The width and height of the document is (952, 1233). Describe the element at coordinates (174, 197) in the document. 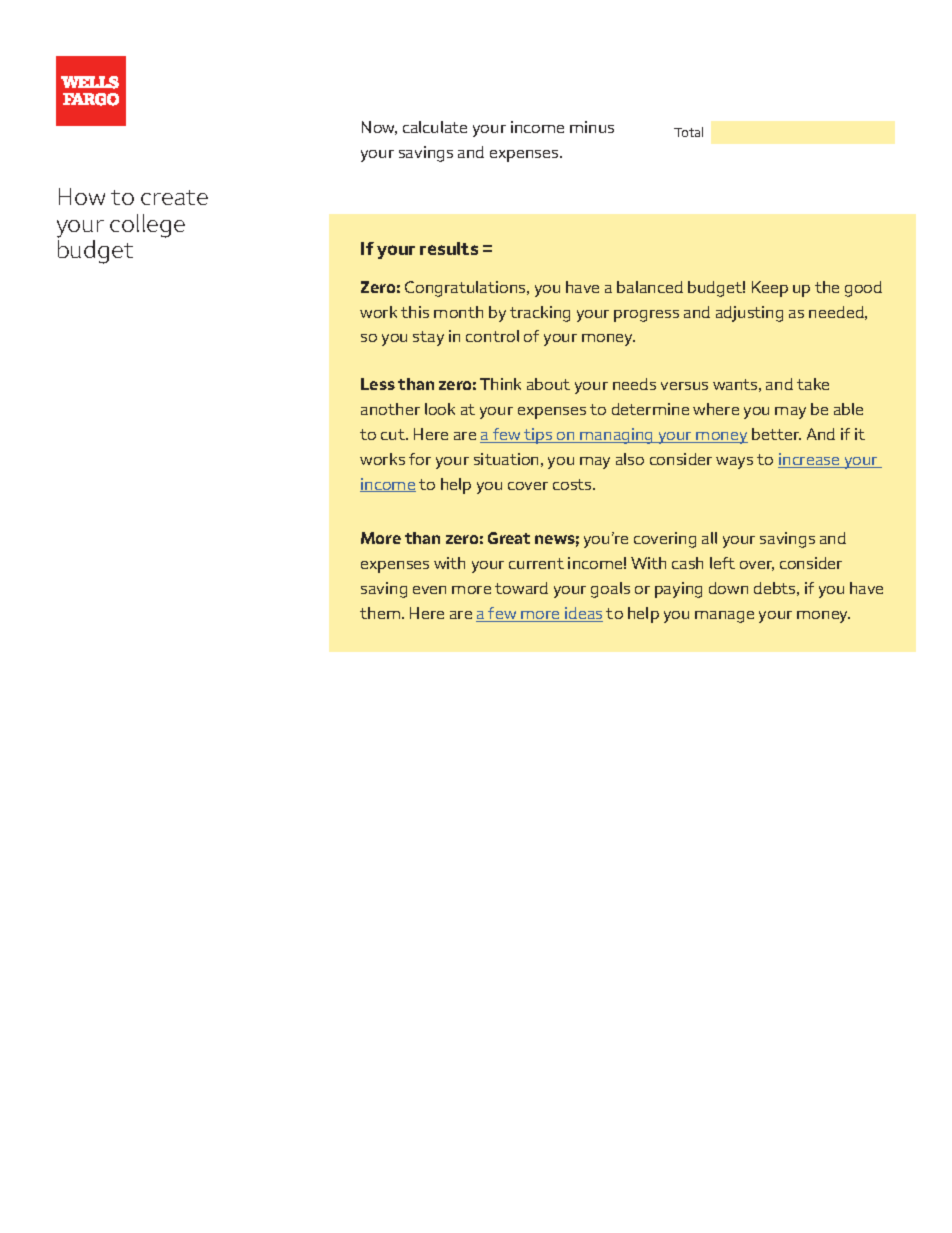

I see `create` at that location.
